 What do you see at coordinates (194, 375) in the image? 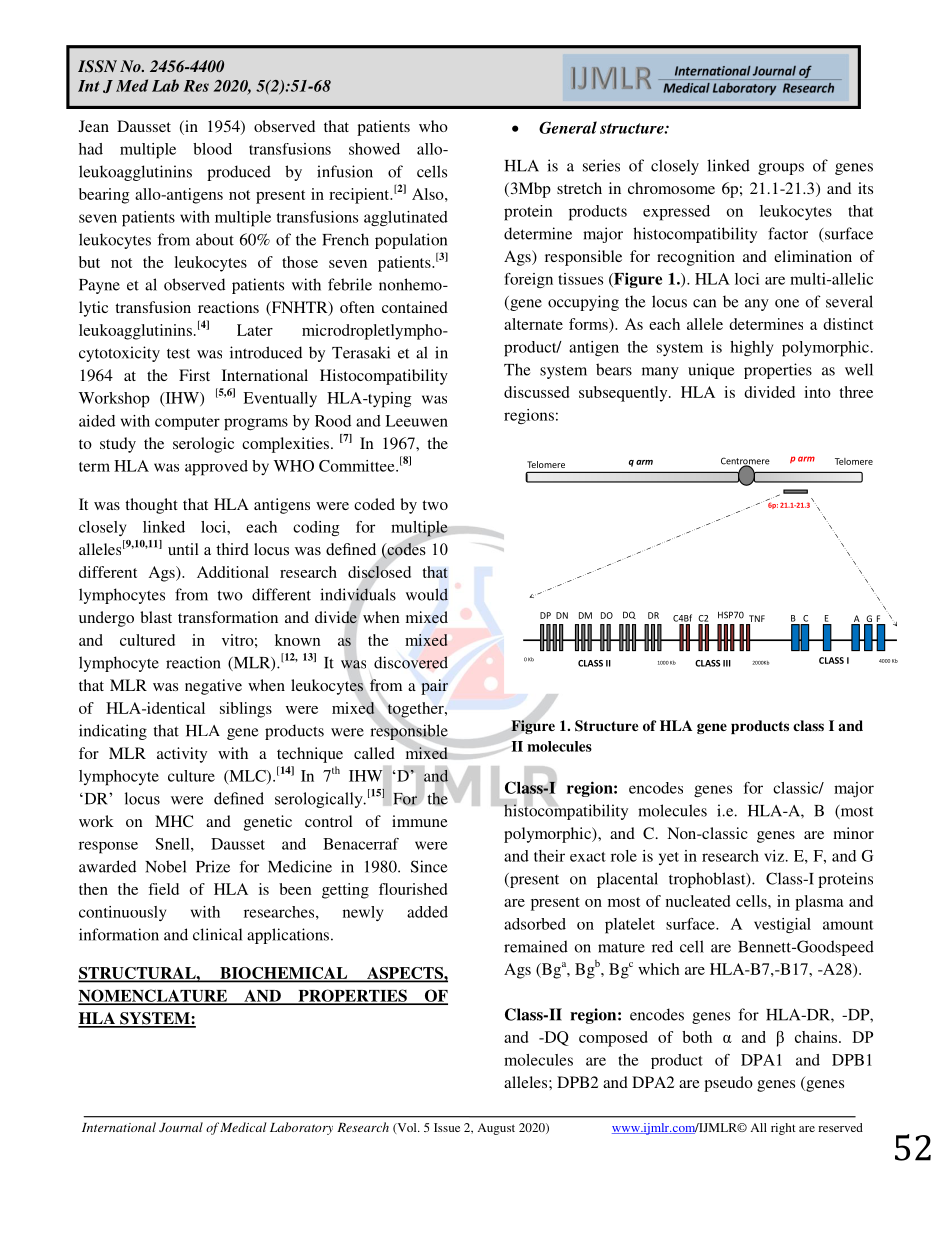
I see `First` at bounding box center [194, 375].
